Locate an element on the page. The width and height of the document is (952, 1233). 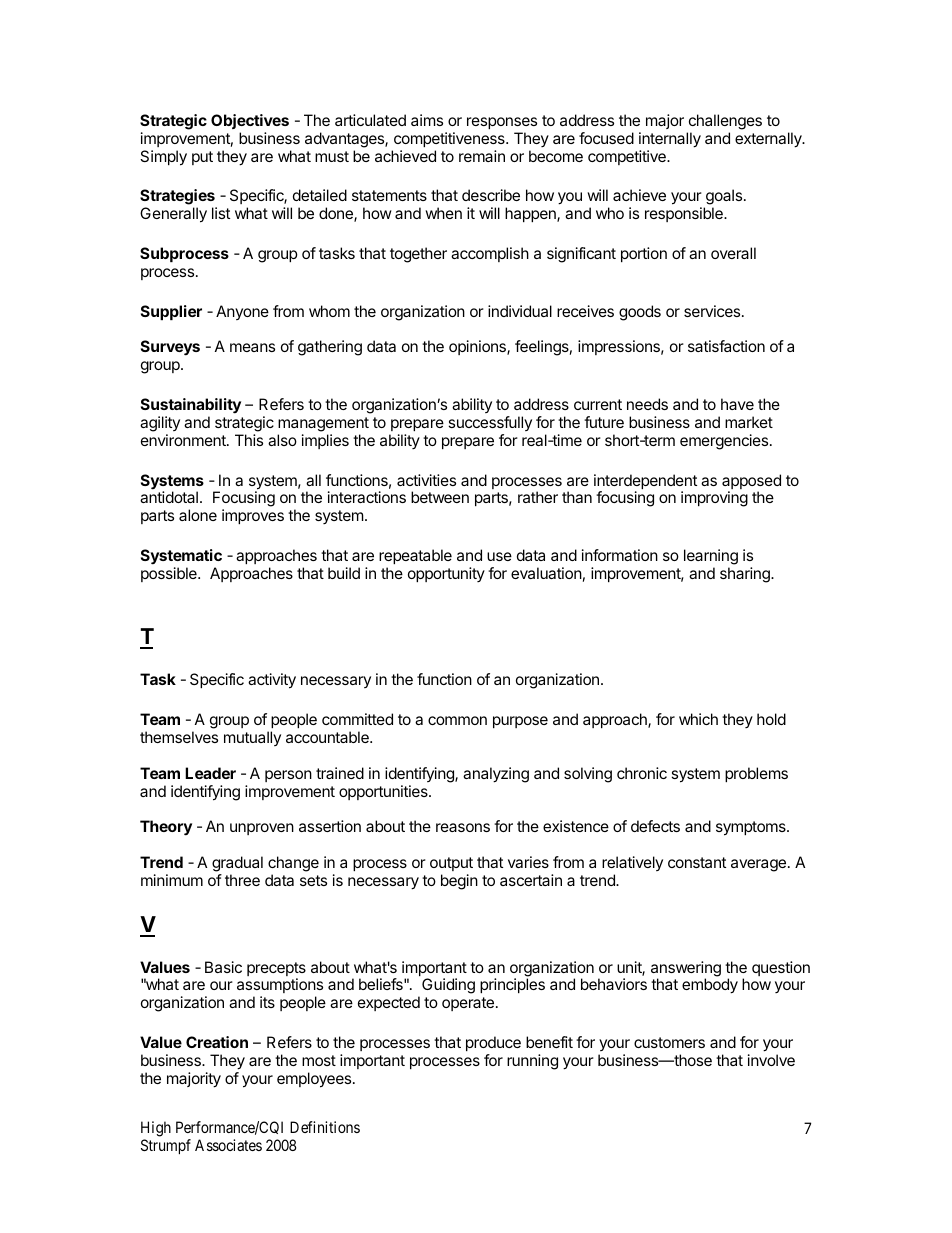
customers is located at coordinates (669, 1042).
